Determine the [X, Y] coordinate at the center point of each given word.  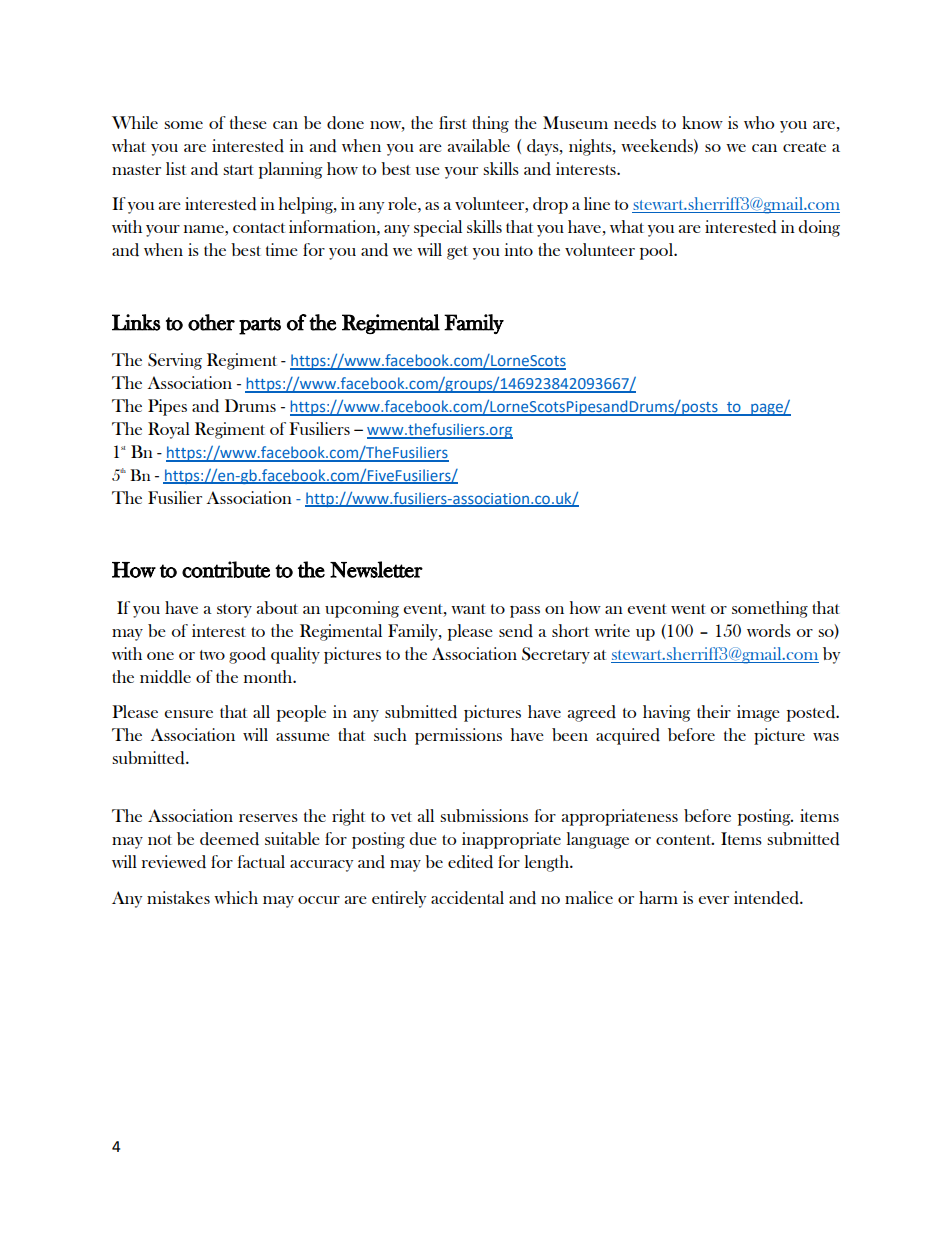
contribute [226, 569]
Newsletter [376, 569]
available [479, 145]
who [759, 122]
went [688, 609]
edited [470, 862]
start [238, 170]
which [236, 897]
